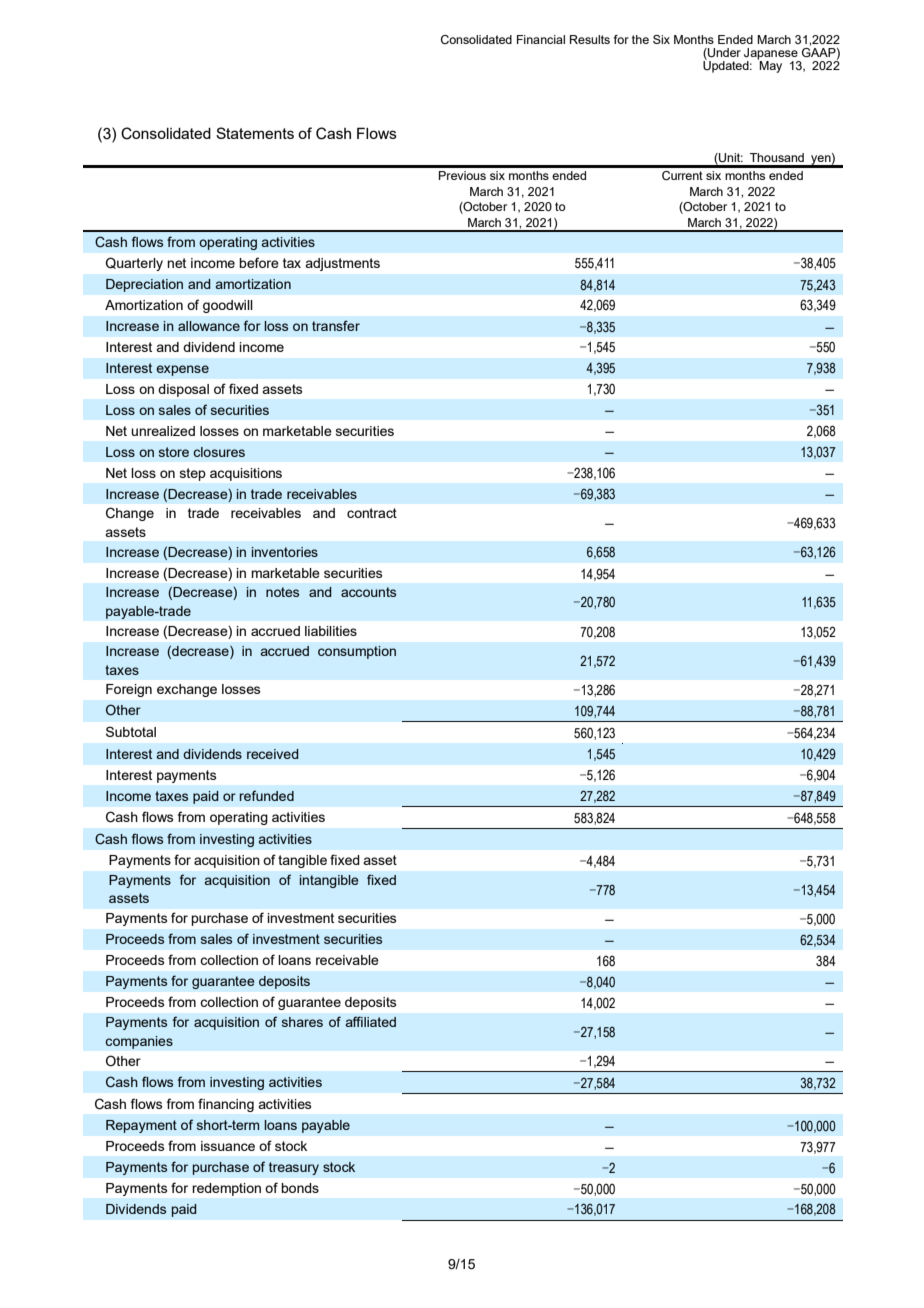  I want to click on refunded, so click(266, 795).
